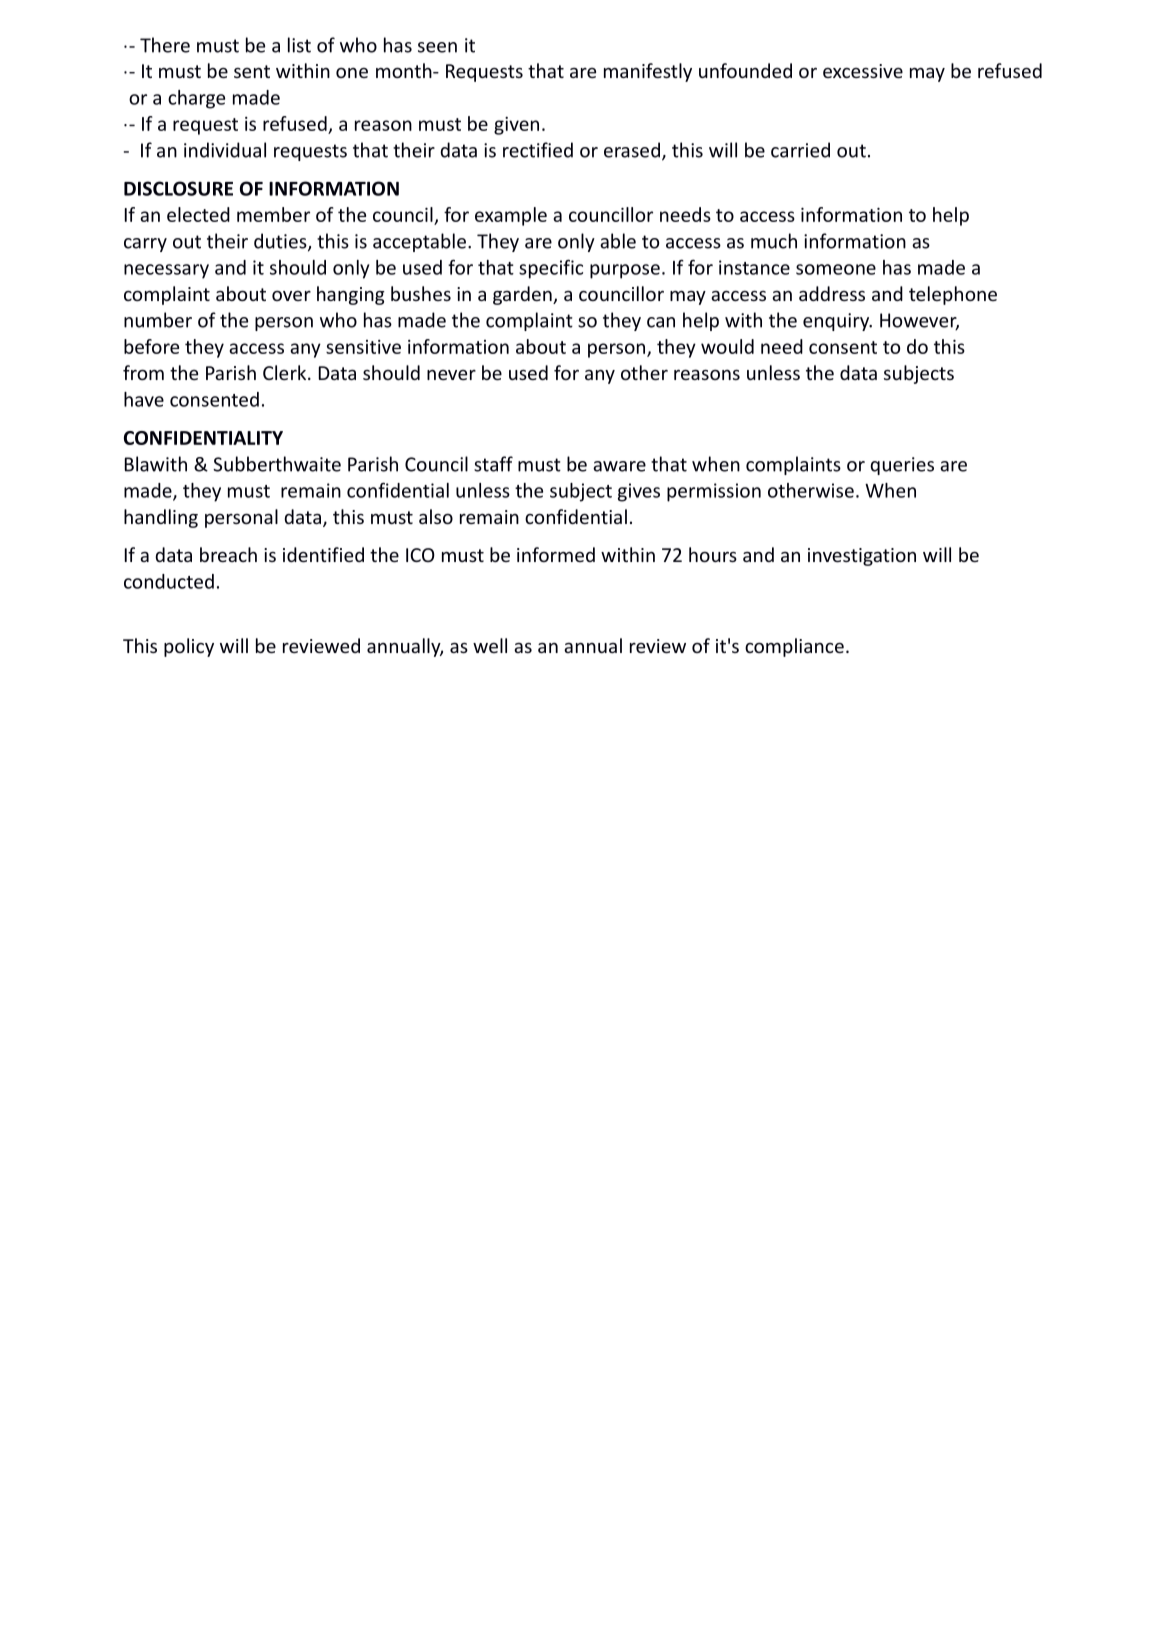 This screenshot has width=1167, height=1651. I want to click on well, so click(490, 645).
